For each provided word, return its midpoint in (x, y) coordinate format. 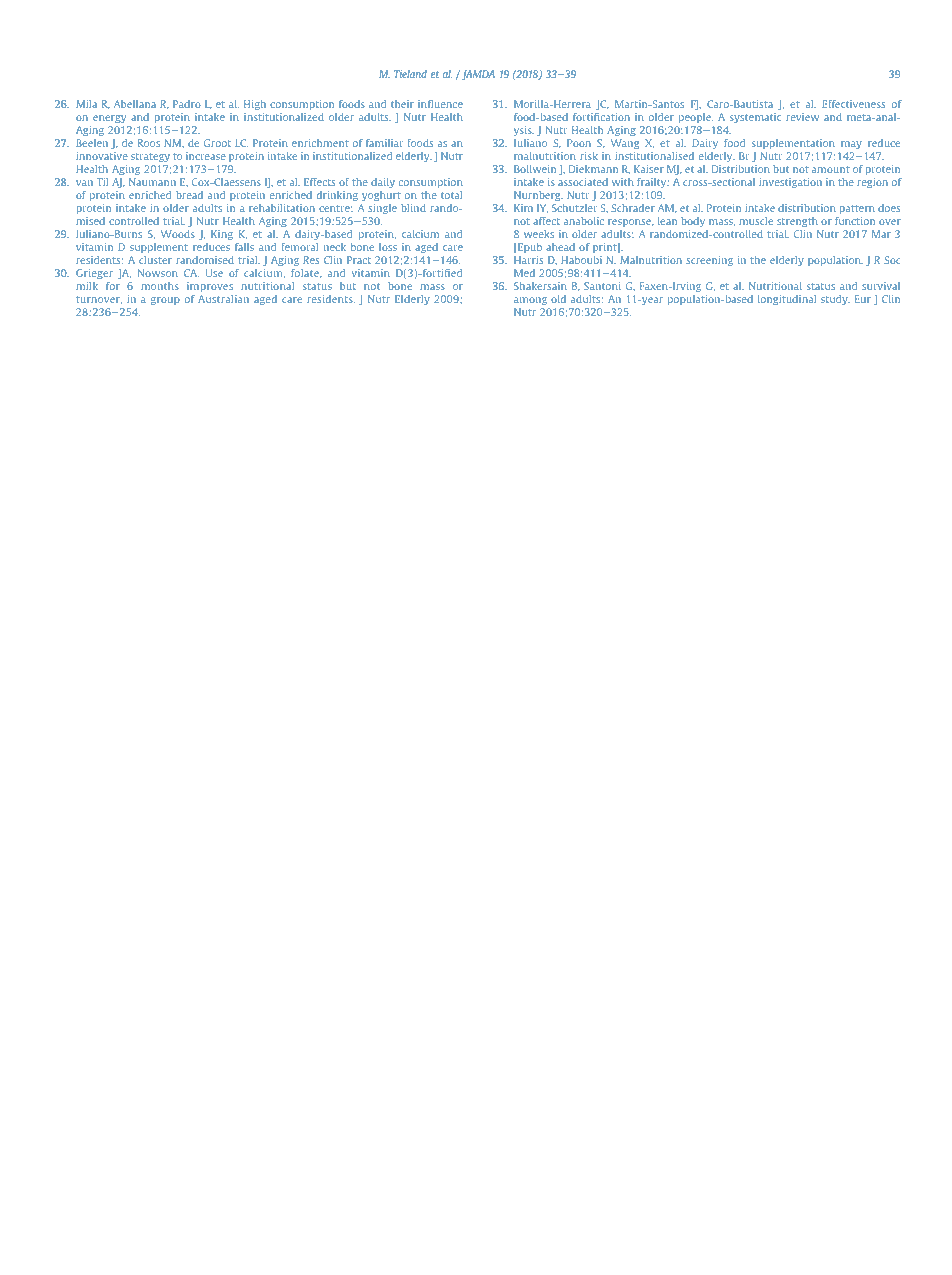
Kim (523, 208)
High (255, 107)
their (402, 104)
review (802, 117)
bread (189, 195)
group (165, 301)
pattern (857, 209)
